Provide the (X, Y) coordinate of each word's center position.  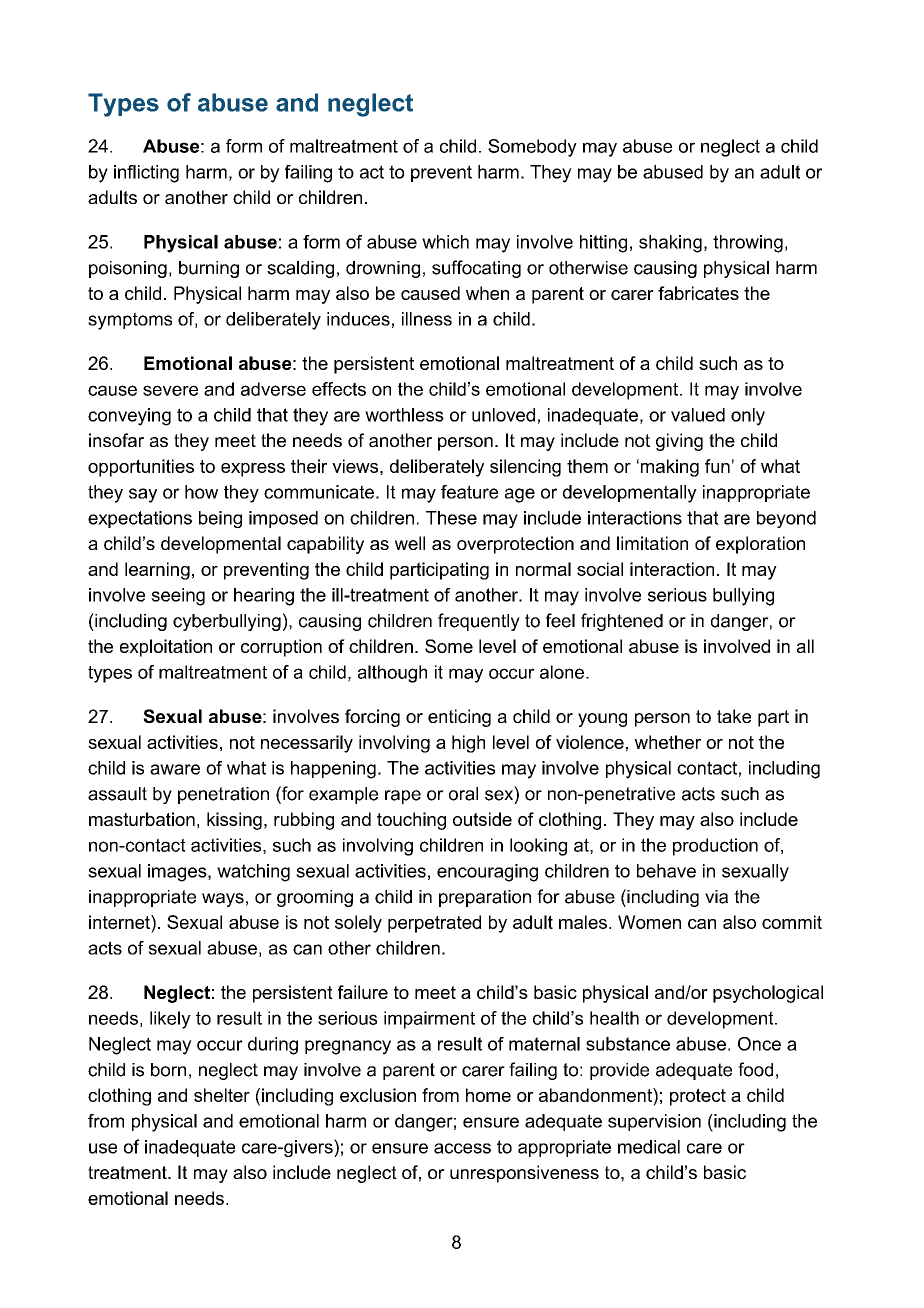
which (445, 242)
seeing (178, 597)
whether (667, 742)
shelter (222, 1095)
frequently (479, 622)
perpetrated (434, 924)
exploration (760, 545)
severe (170, 390)
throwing (748, 244)
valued (698, 415)
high (468, 744)
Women (649, 922)
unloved (503, 415)
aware (175, 769)
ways (223, 900)
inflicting (146, 174)
